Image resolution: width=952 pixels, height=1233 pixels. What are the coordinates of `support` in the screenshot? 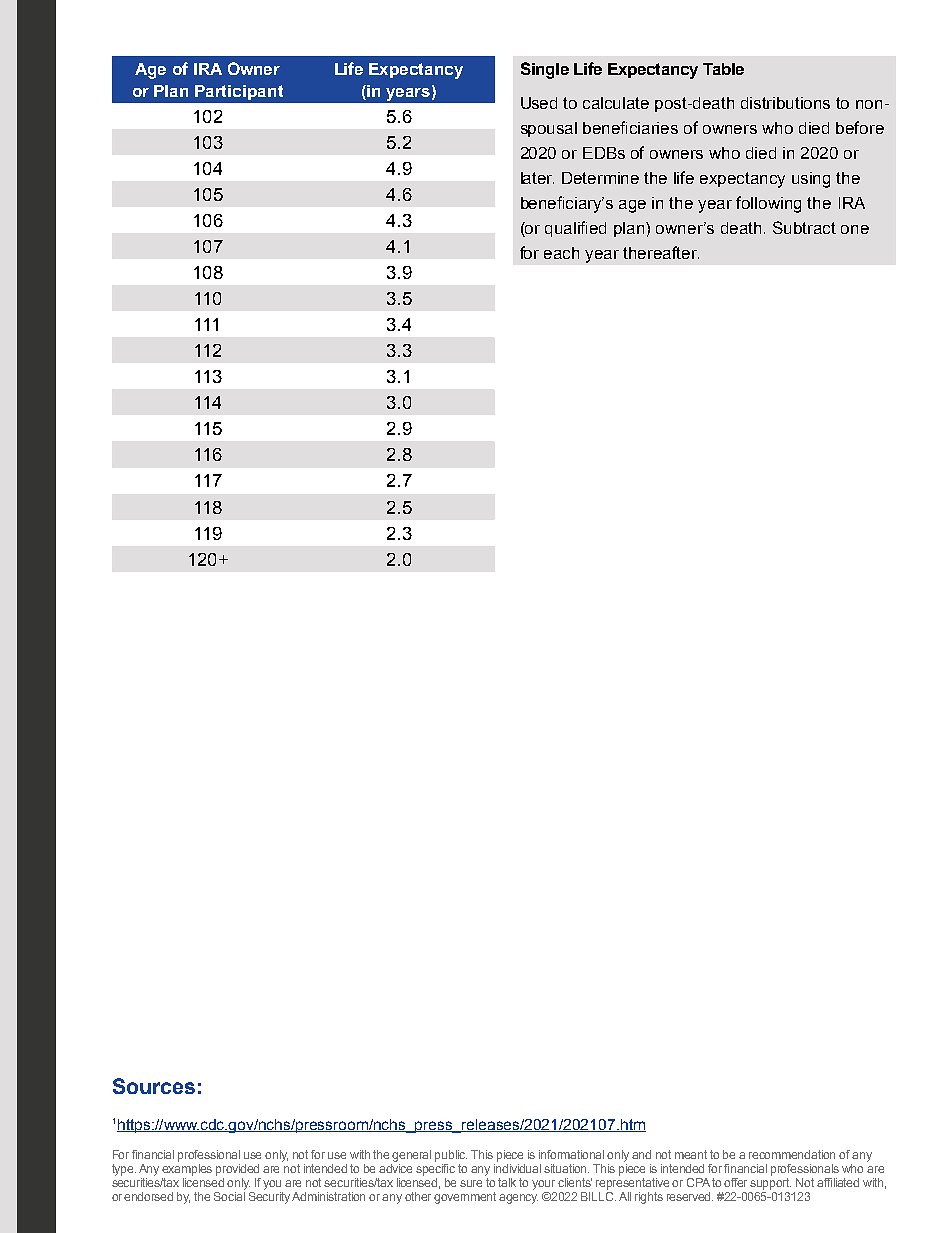 It's located at (770, 1184).
